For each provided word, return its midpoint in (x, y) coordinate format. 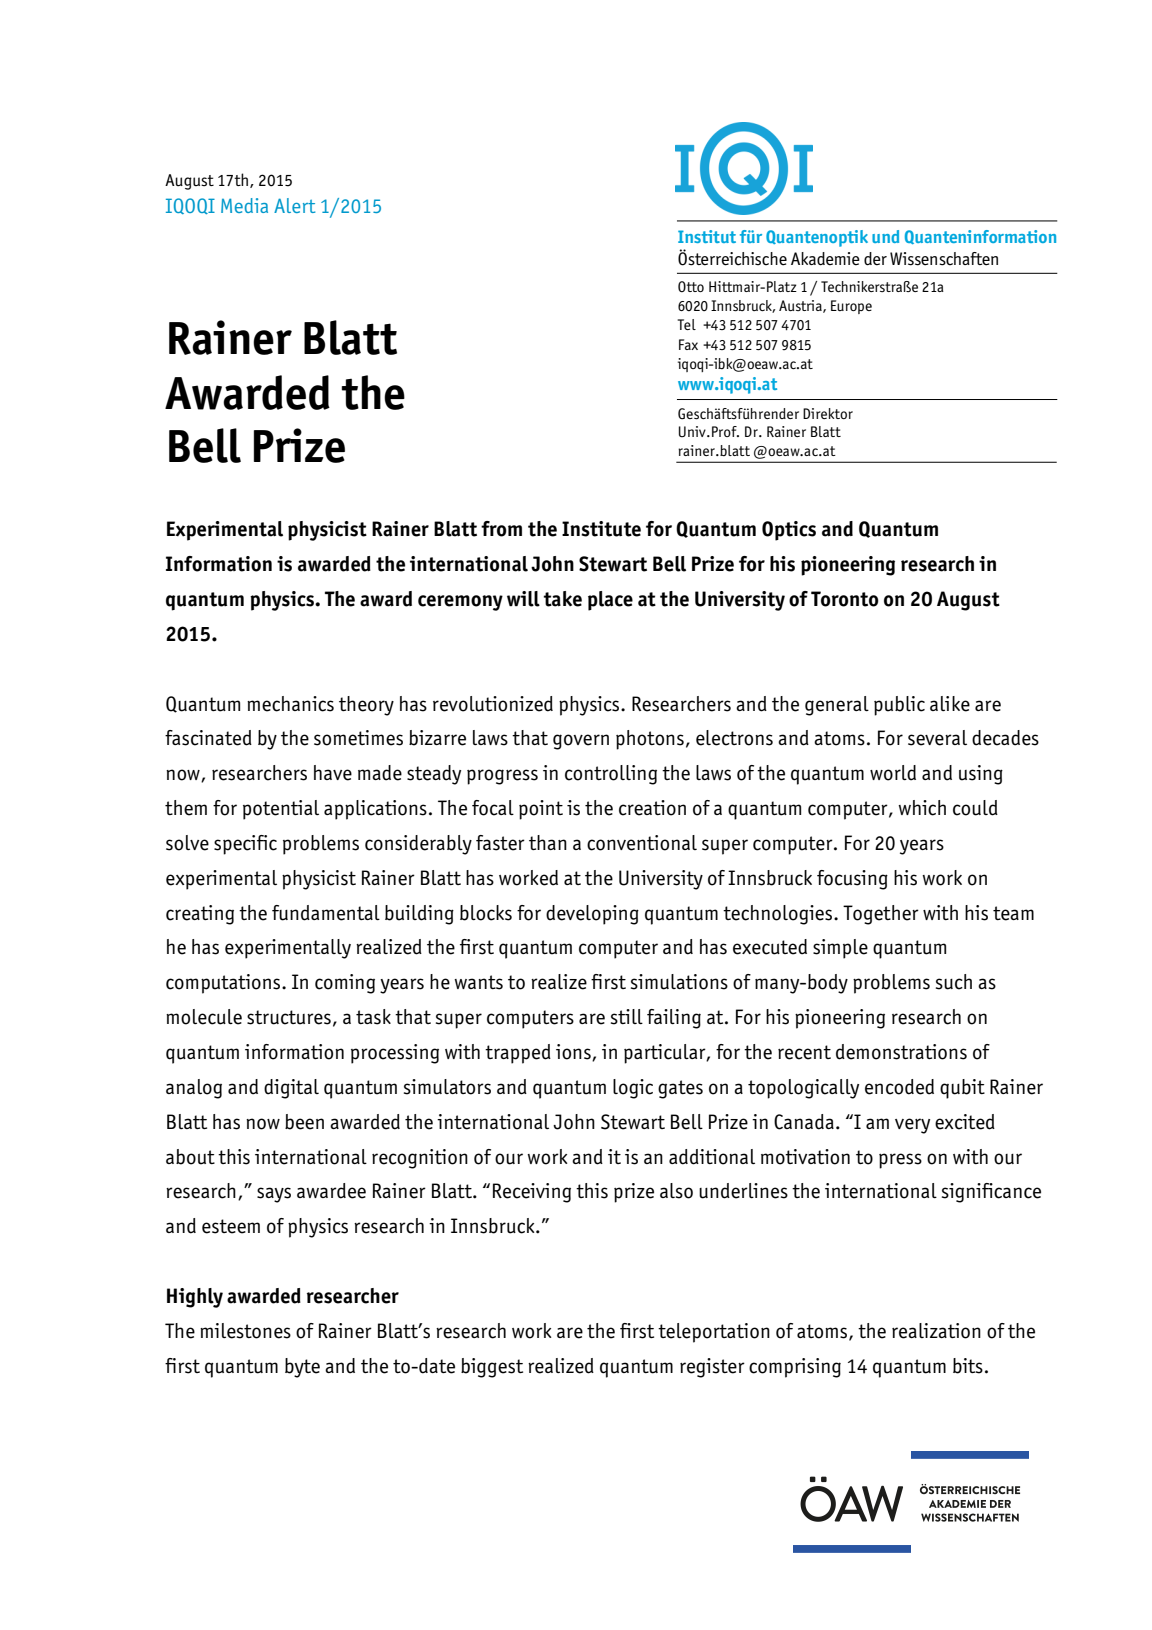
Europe (851, 307)
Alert (294, 205)
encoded (899, 1087)
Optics (789, 531)
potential (281, 810)
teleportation (714, 1333)
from (501, 529)
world (893, 773)
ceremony (460, 603)
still (627, 1017)
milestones (245, 1331)
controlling (611, 775)
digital (291, 1089)
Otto (691, 286)
